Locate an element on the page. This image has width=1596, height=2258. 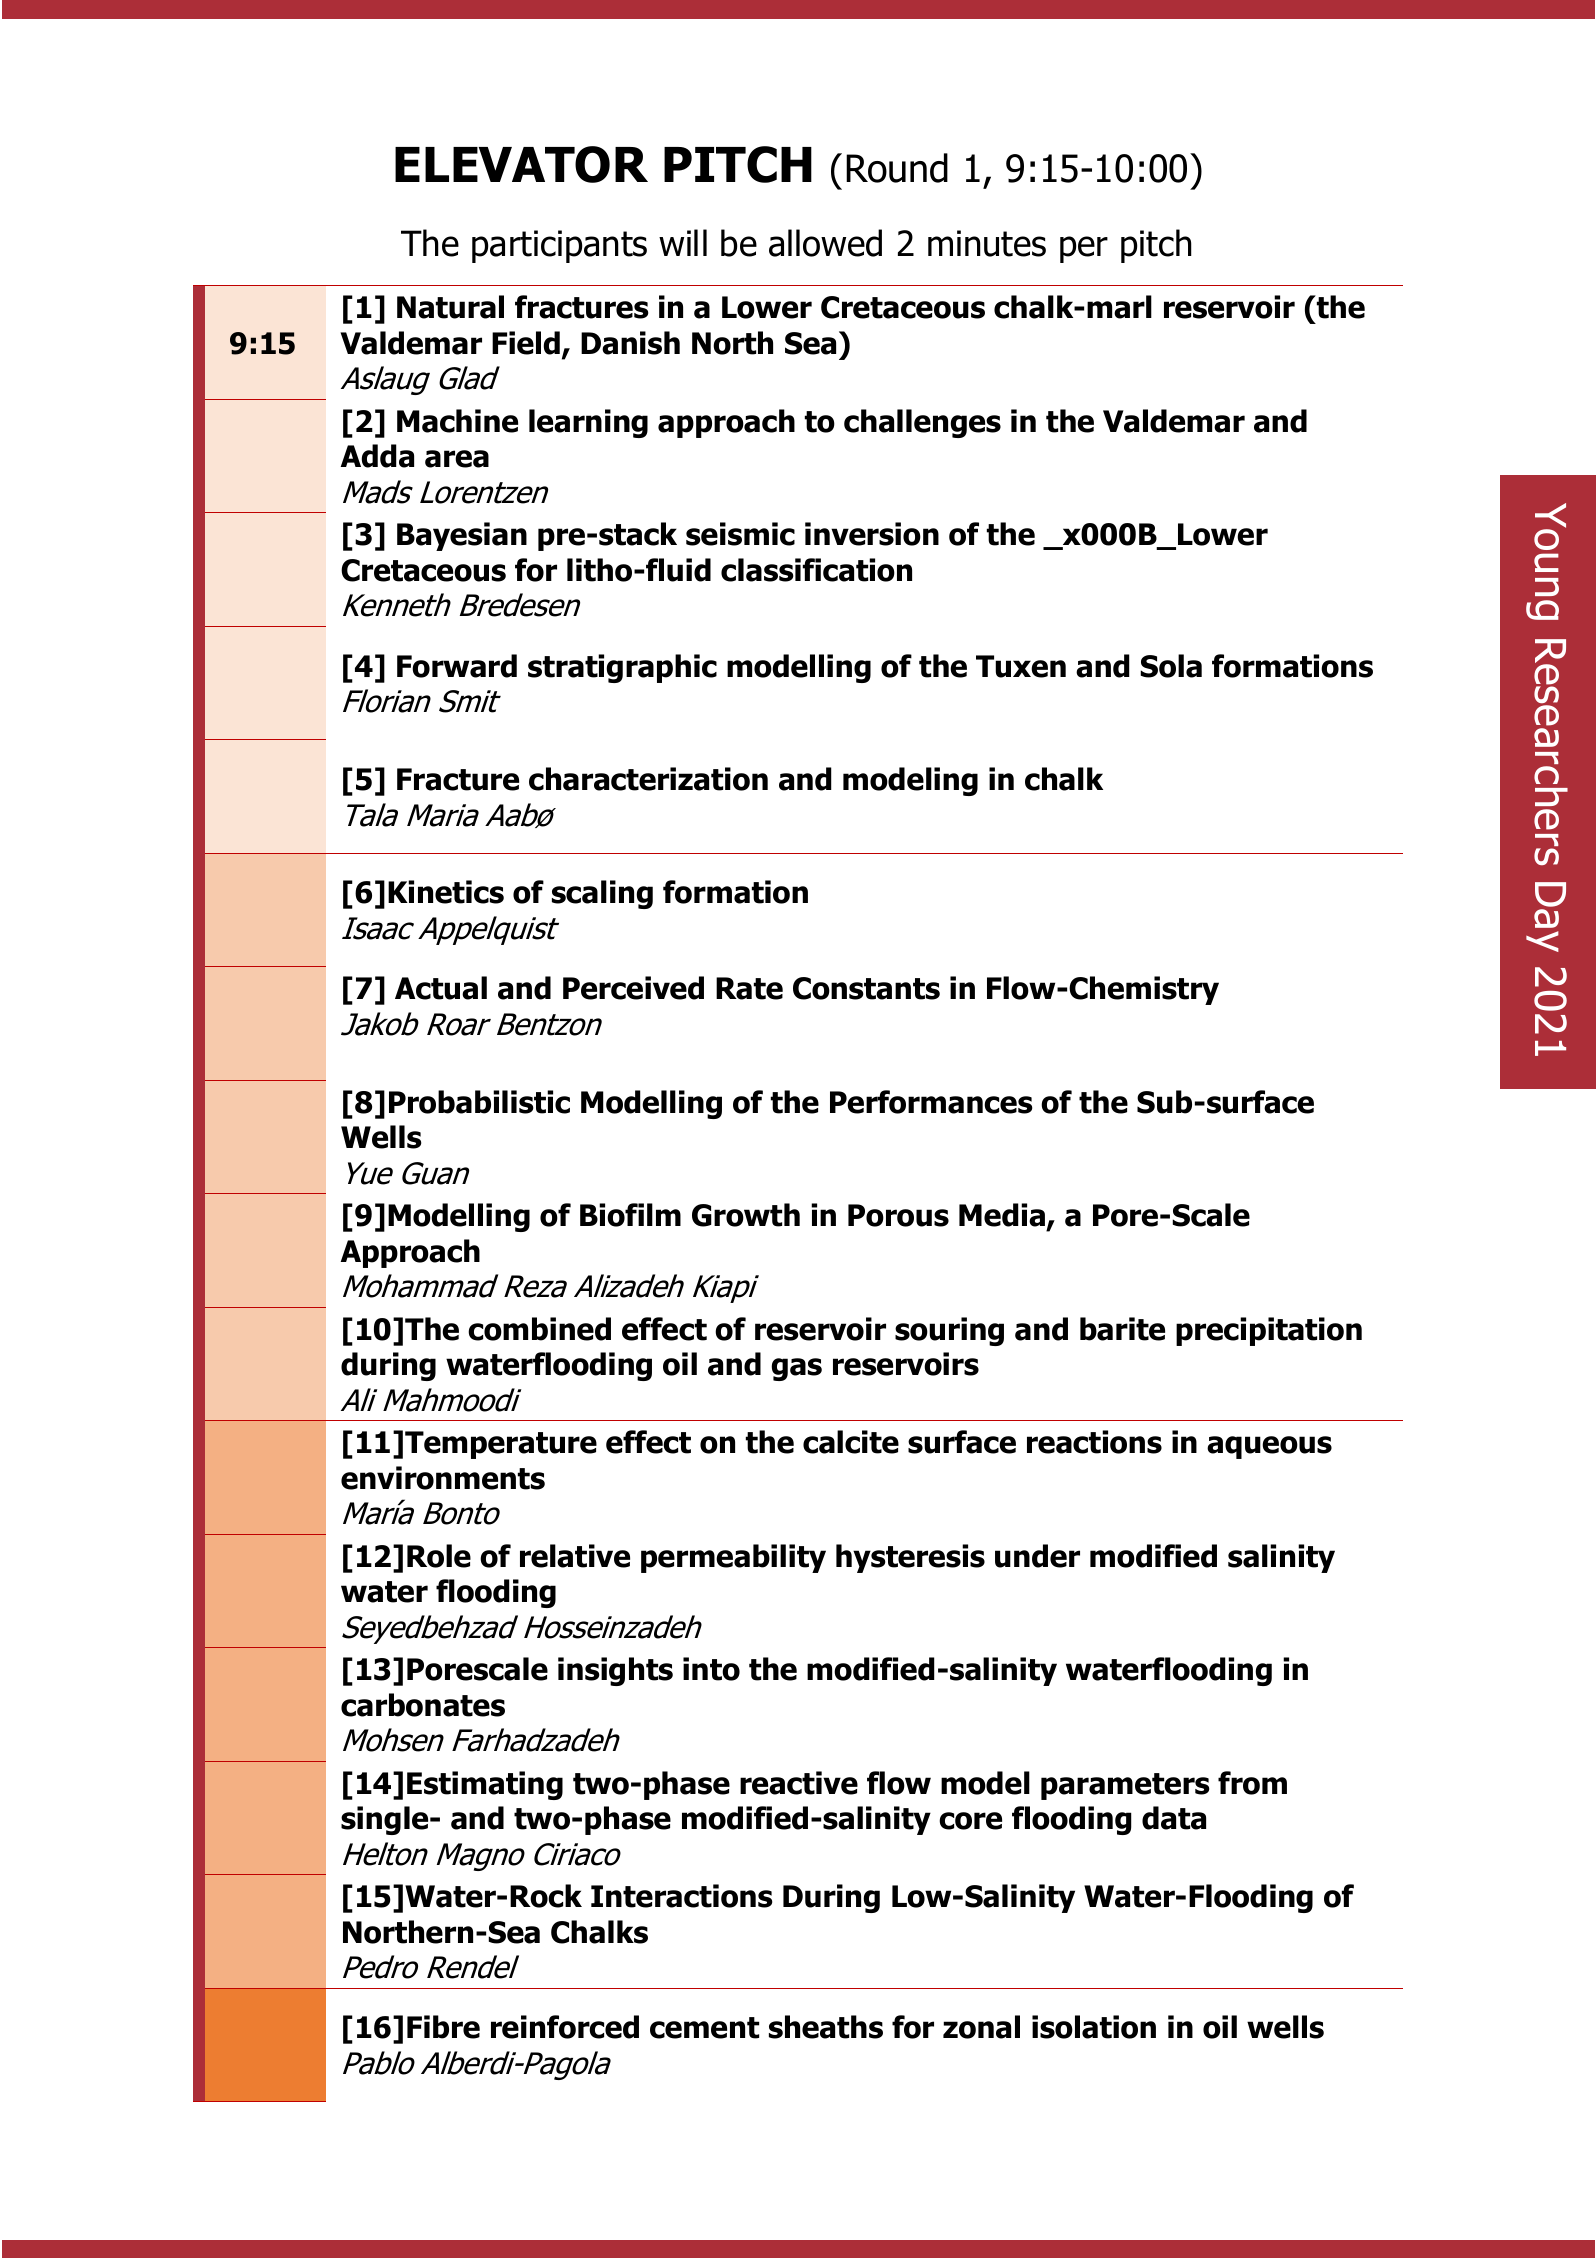
Constants is located at coordinates (866, 988).
